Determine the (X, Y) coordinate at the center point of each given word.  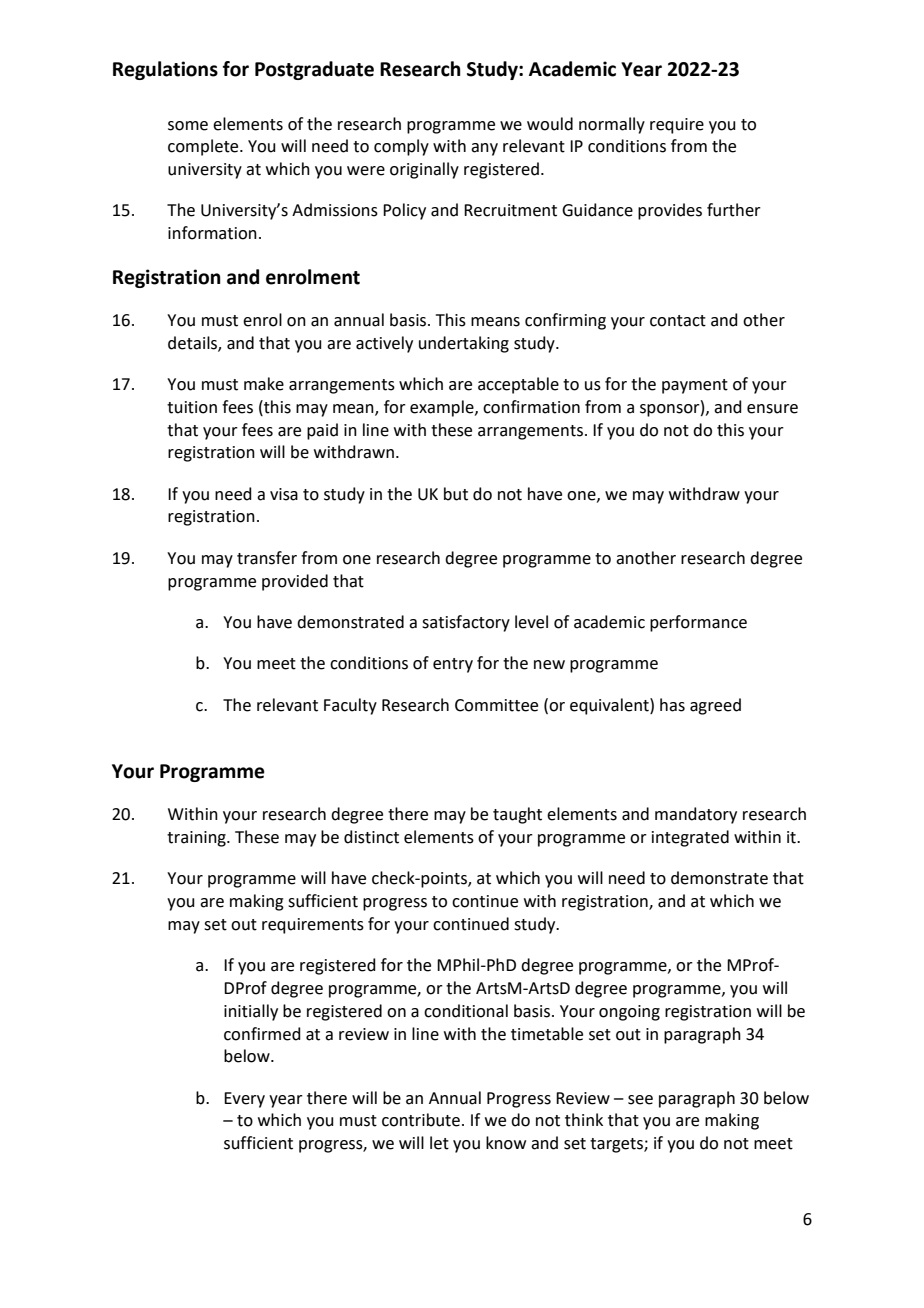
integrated (690, 838)
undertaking (464, 344)
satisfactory (466, 623)
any (484, 149)
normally (612, 125)
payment (695, 386)
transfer (267, 558)
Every (244, 1100)
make (264, 384)
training (197, 839)
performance (698, 623)
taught (517, 815)
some (188, 126)
